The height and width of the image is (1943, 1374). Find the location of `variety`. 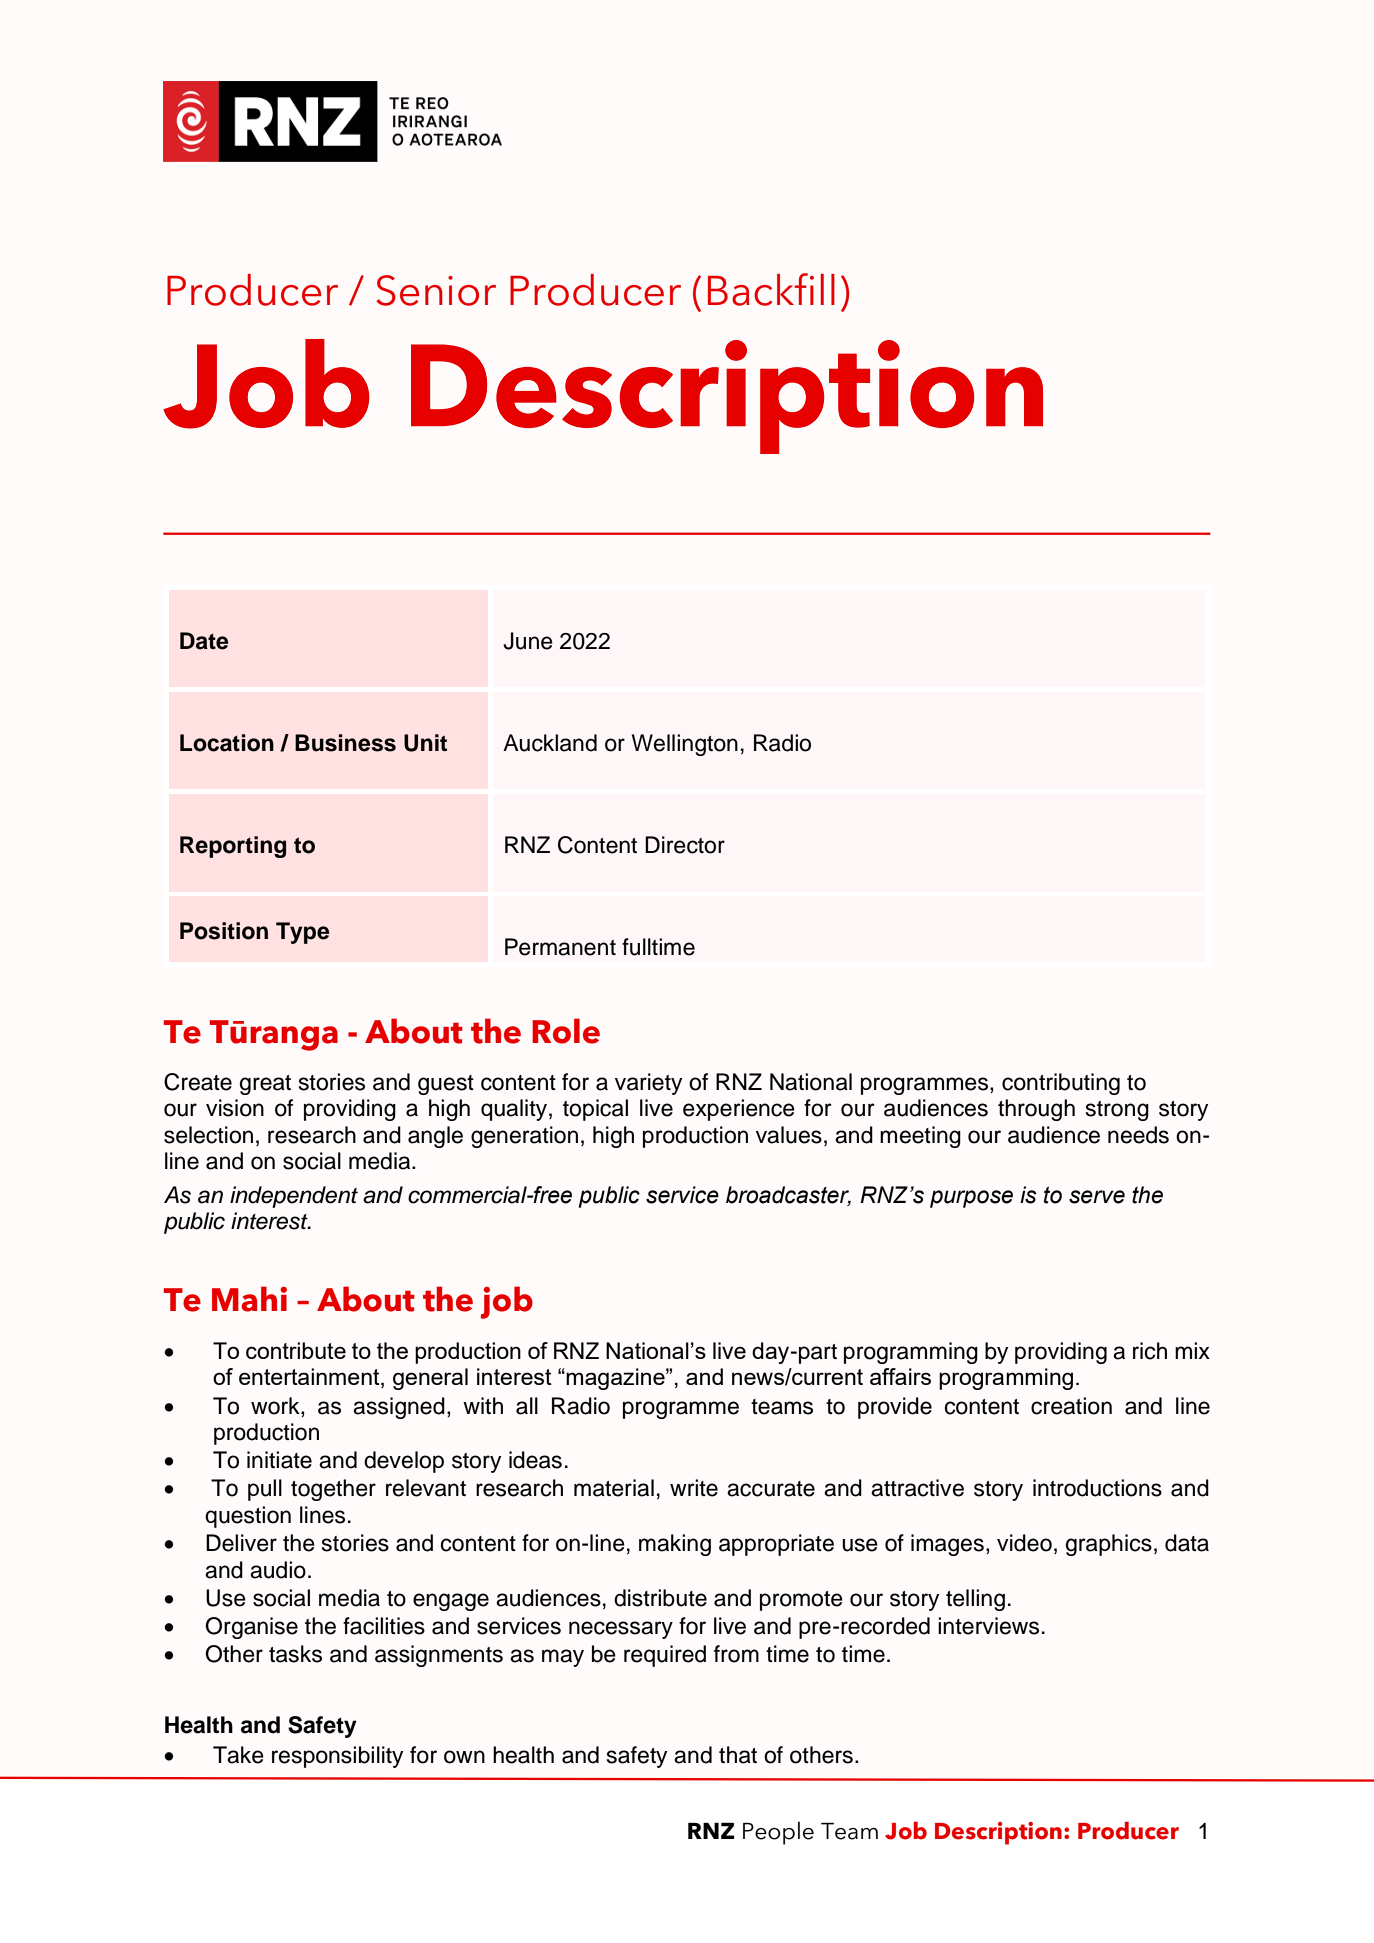

variety is located at coordinates (648, 1084).
